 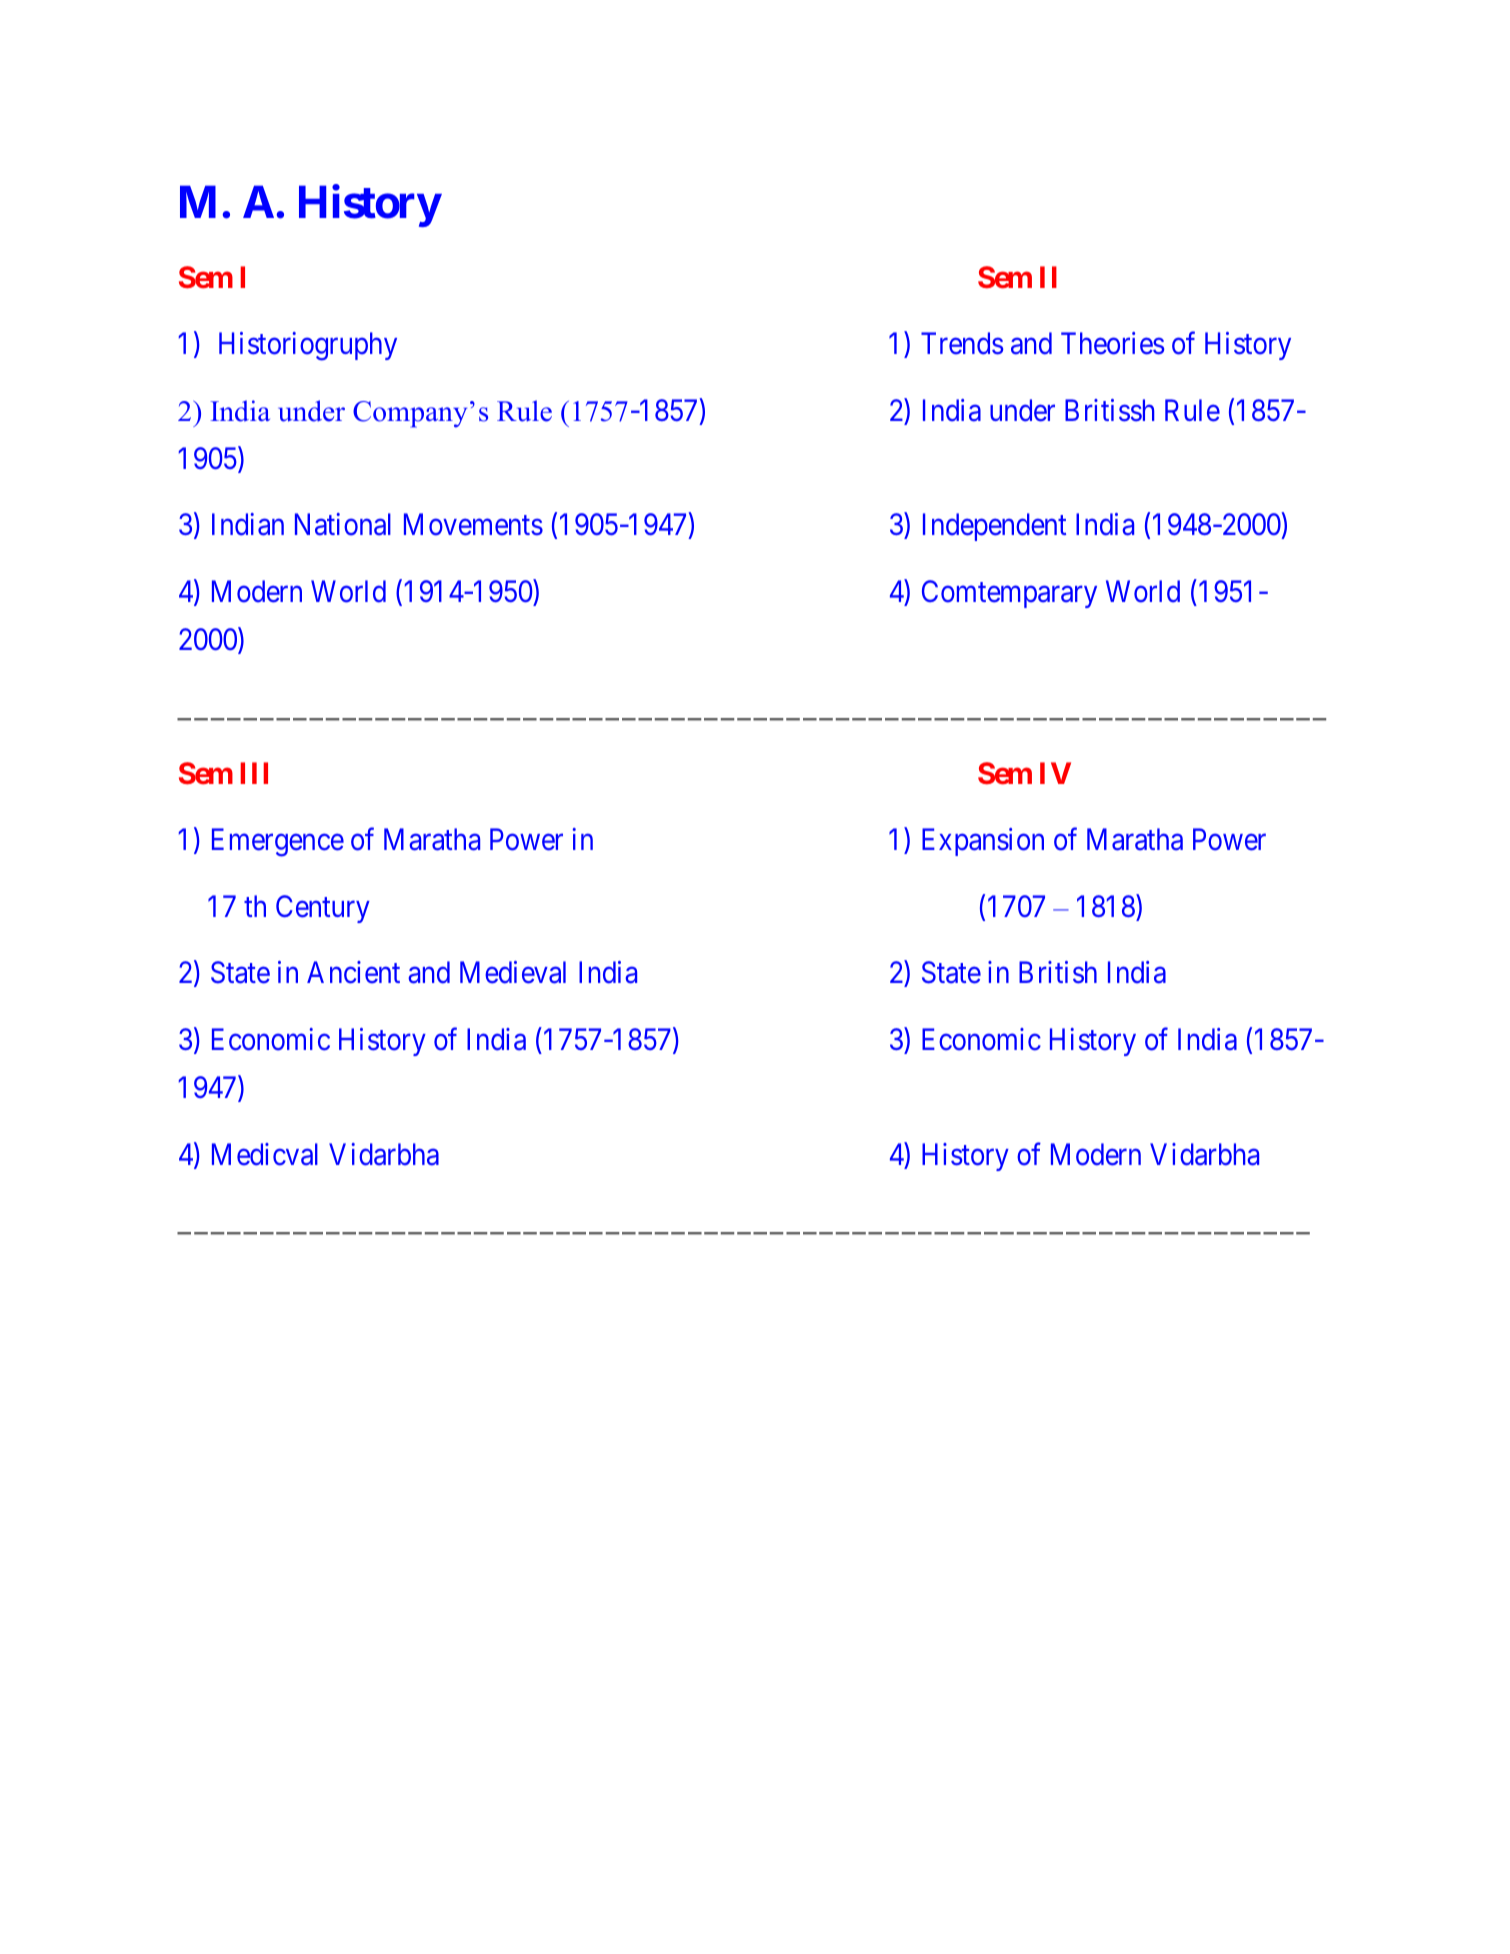 I want to click on Independent, so click(x=994, y=527).
